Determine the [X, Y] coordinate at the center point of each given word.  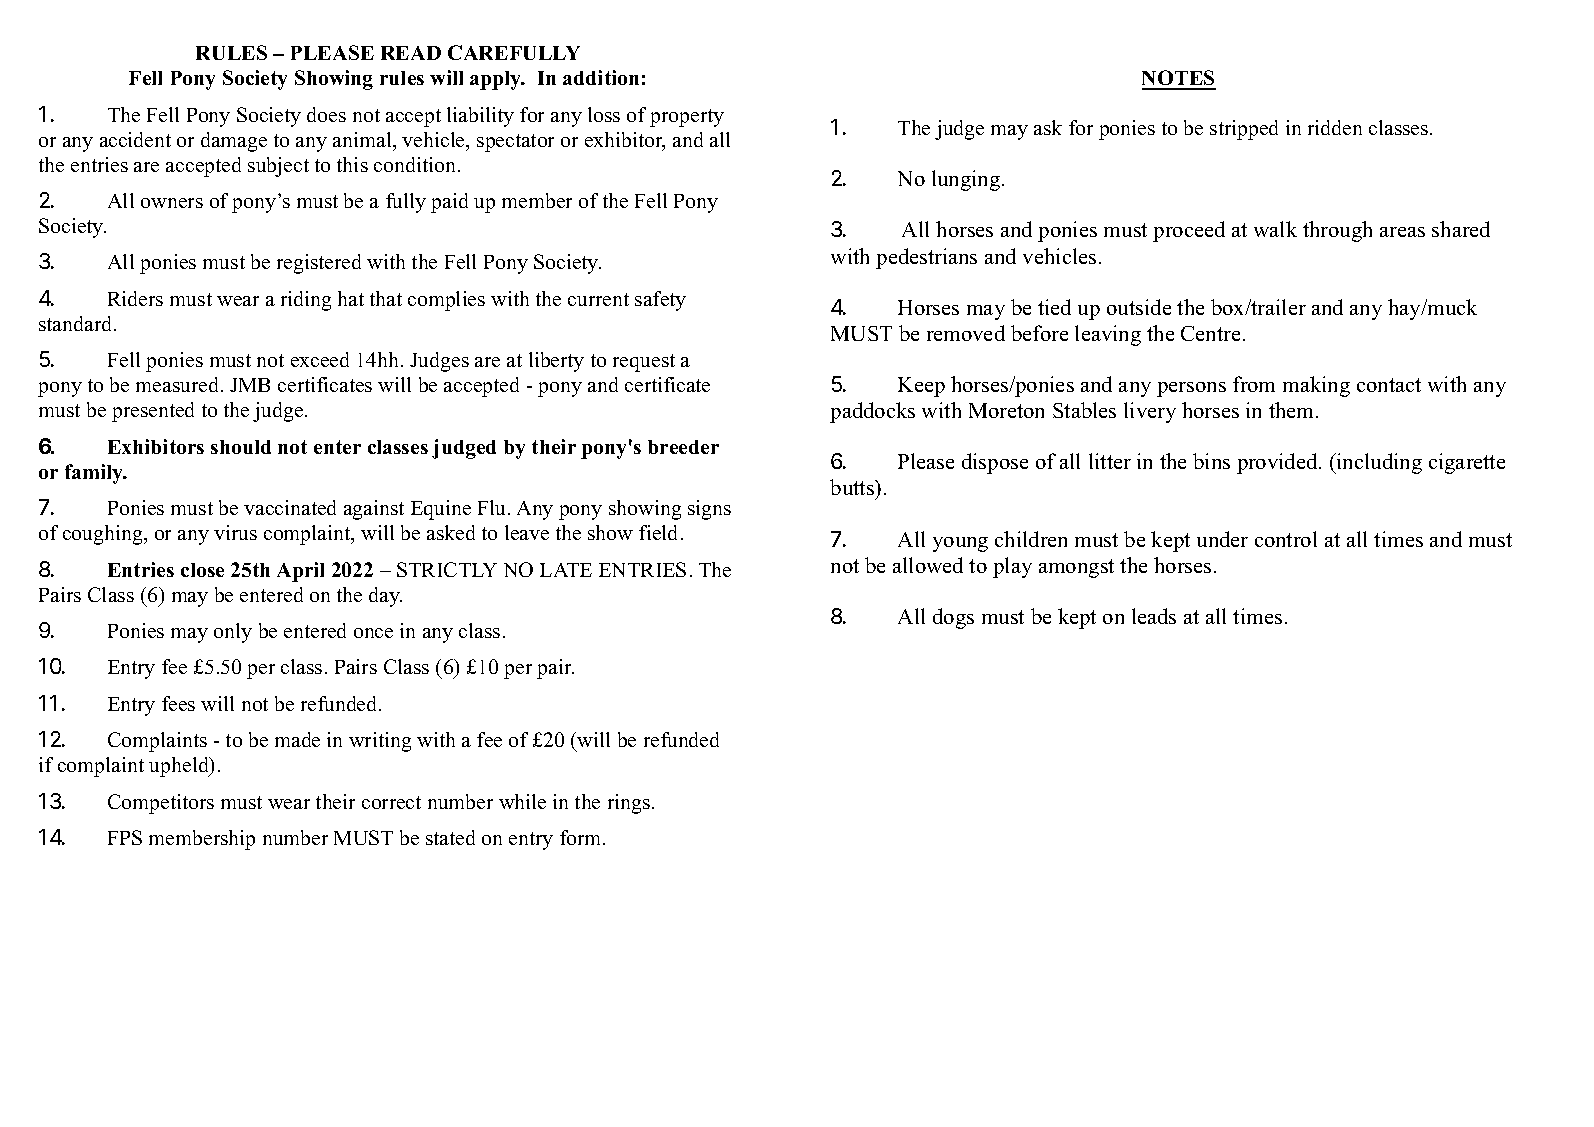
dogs [953, 618]
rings [629, 804]
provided [1278, 463]
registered [319, 264]
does [326, 114]
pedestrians [926, 258]
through [1337, 231]
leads [1154, 616]
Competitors [161, 804]
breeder [683, 447]
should [241, 447]
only [233, 633]
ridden [1335, 127]
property [687, 118]
